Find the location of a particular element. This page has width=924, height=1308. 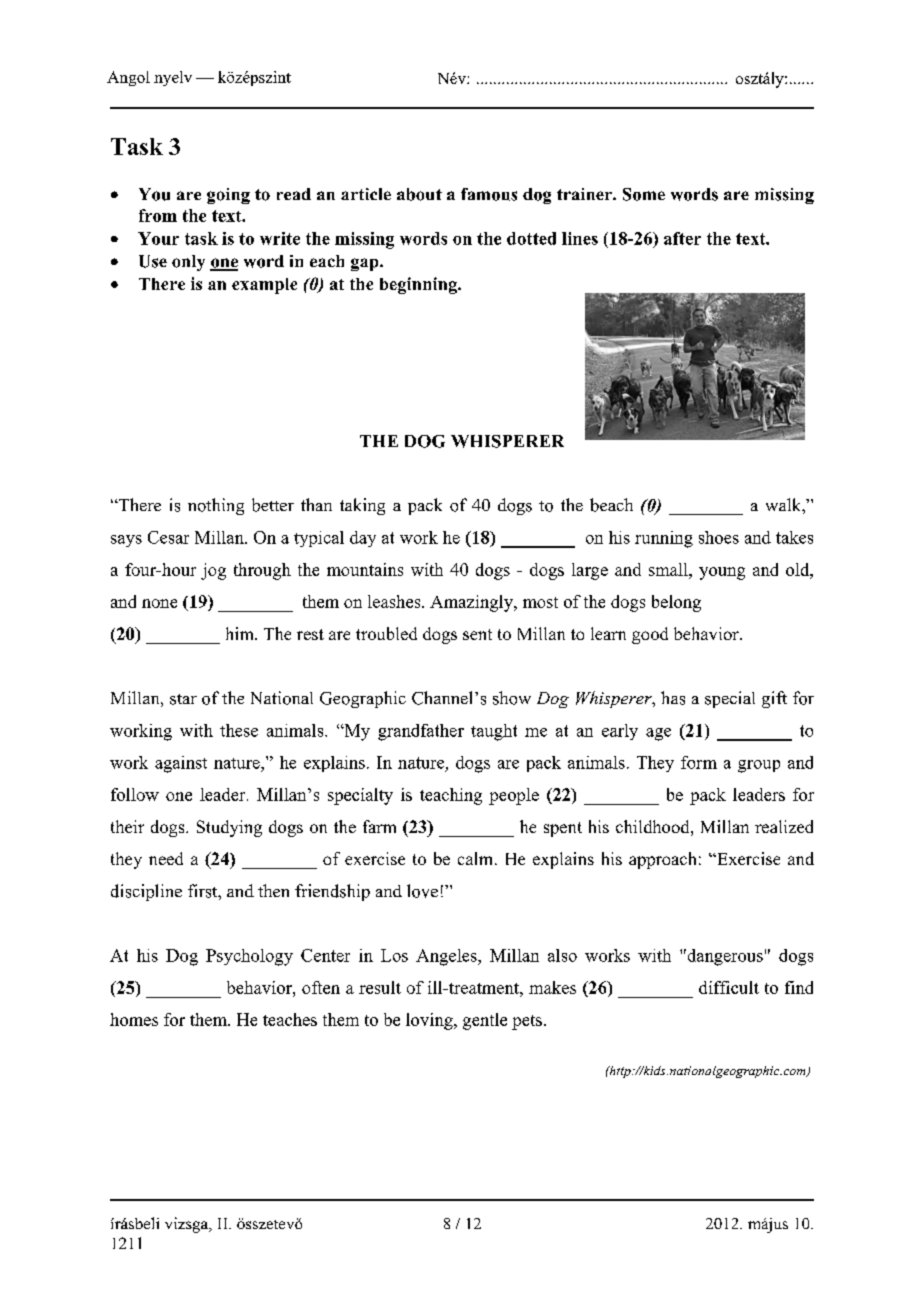

after is located at coordinates (682, 238).
